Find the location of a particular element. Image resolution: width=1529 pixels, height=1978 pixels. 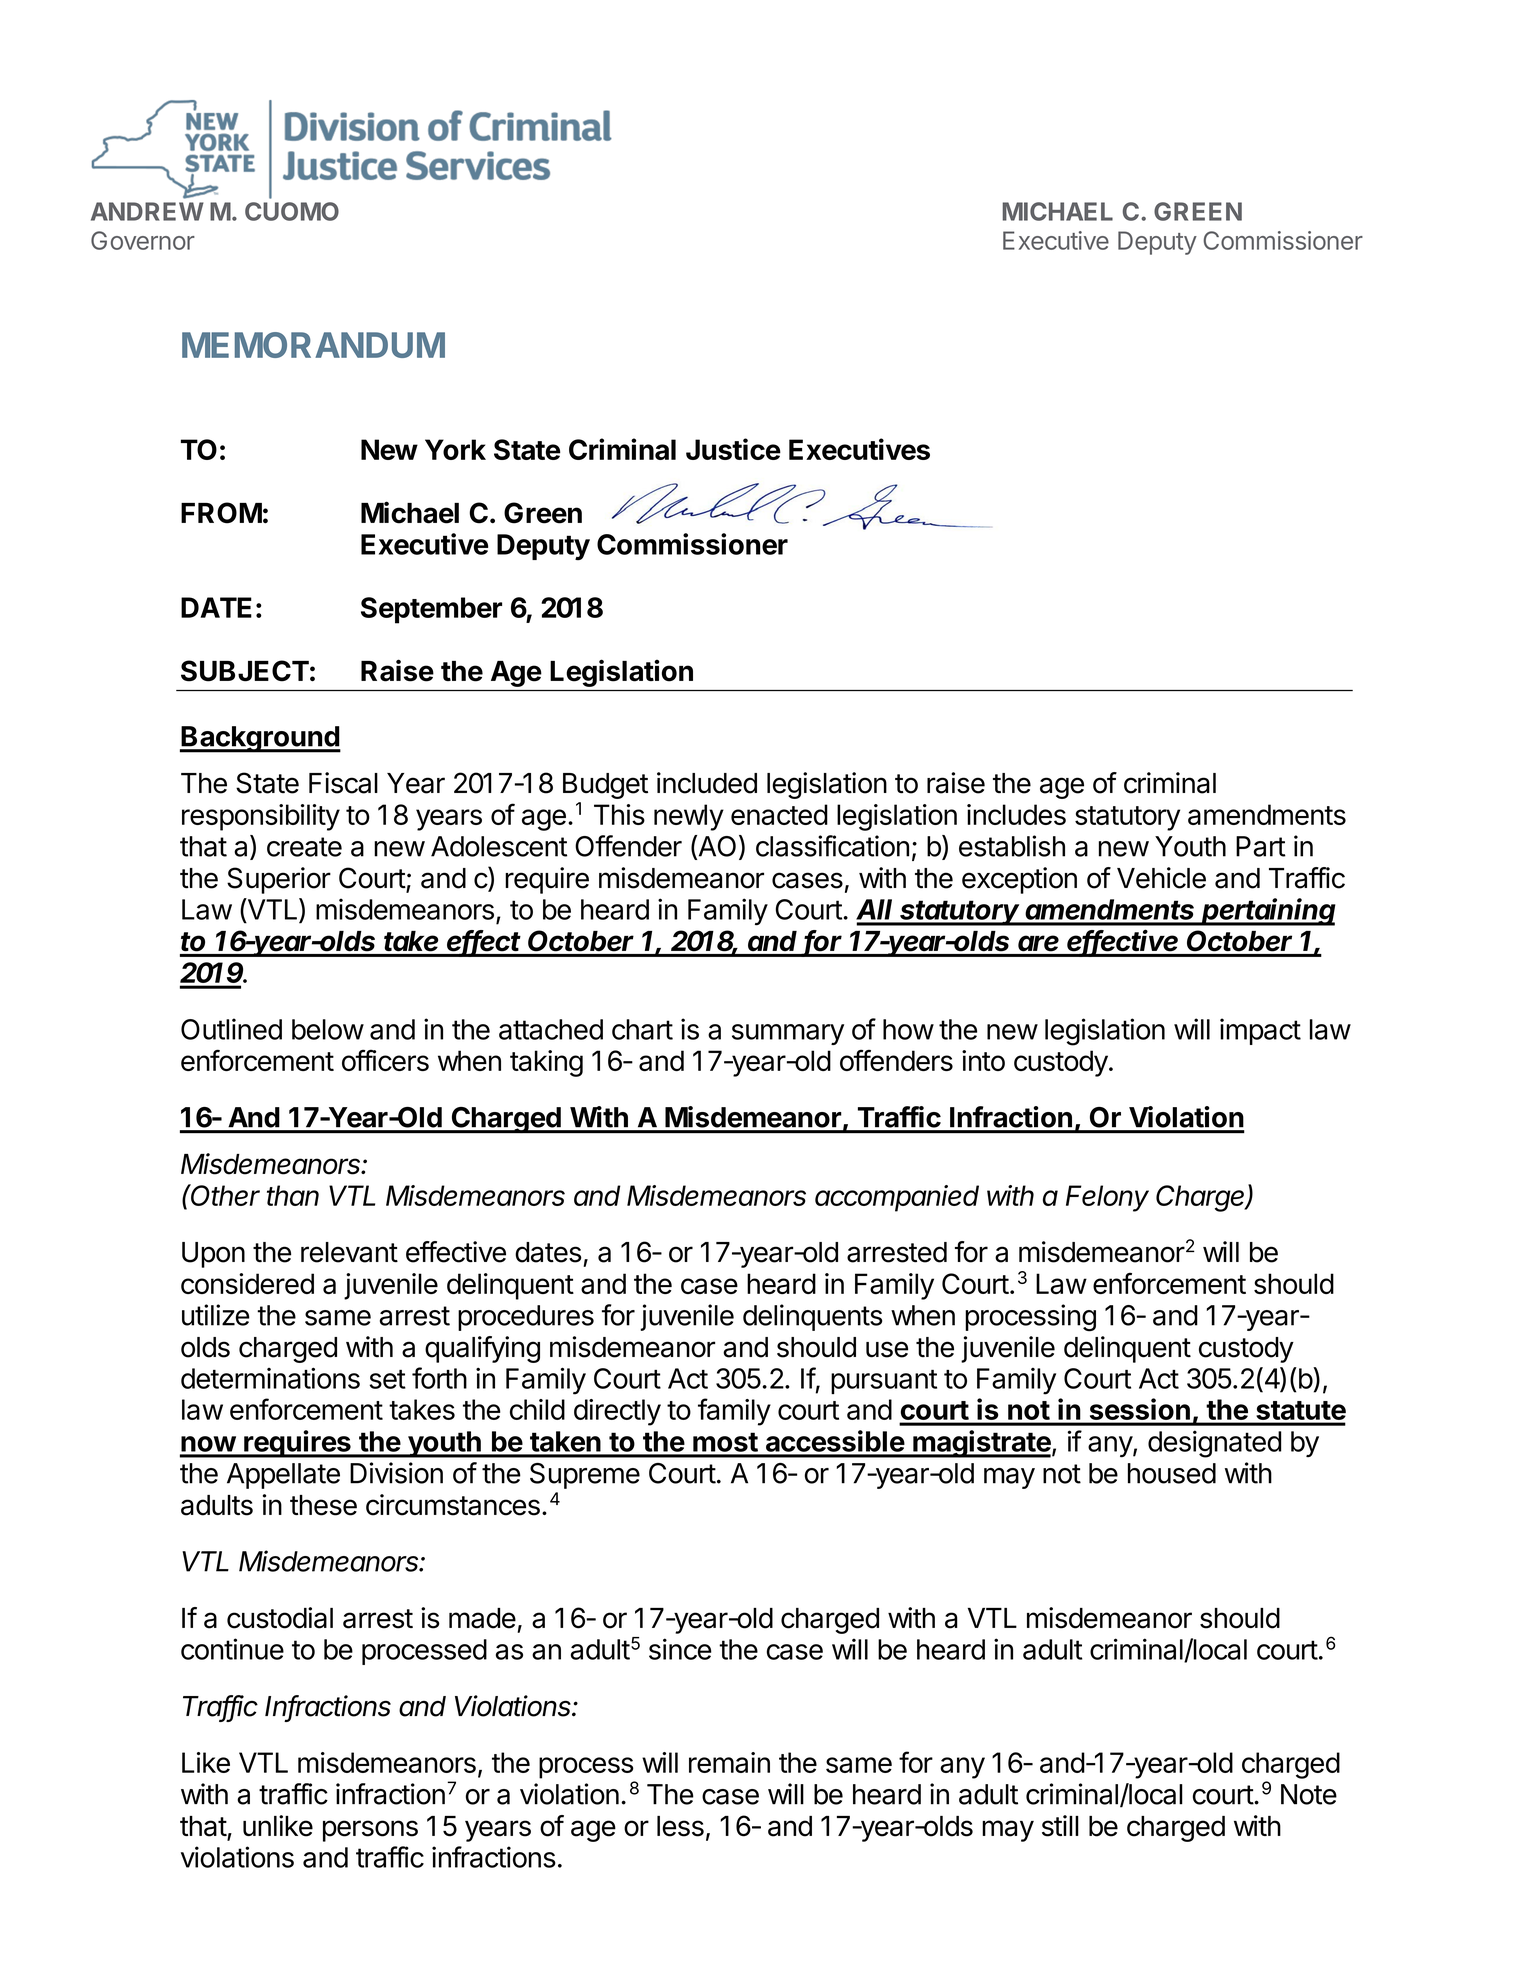

Felony is located at coordinates (1107, 1198).
